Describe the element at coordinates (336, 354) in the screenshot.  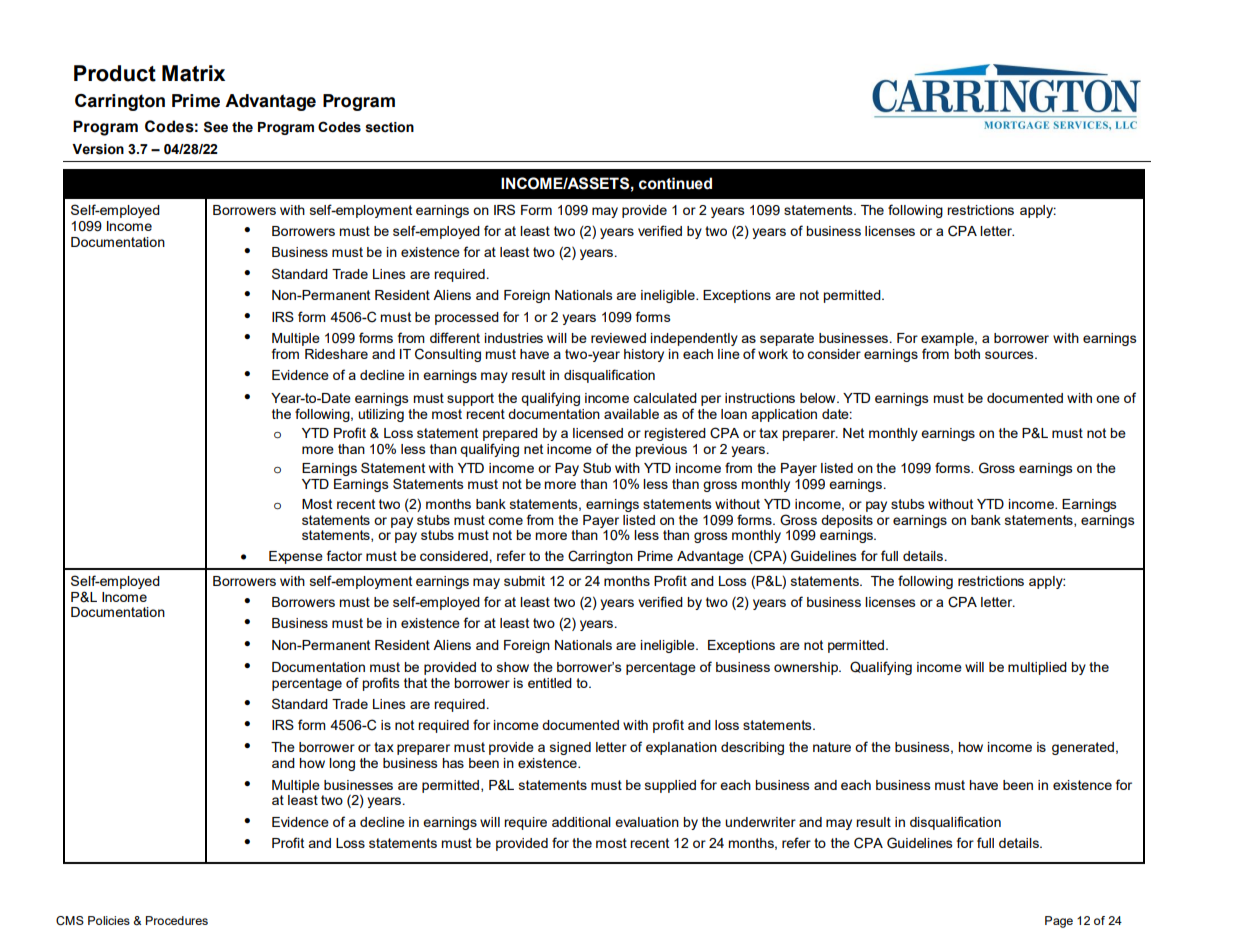
I see `Rideshare` at that location.
